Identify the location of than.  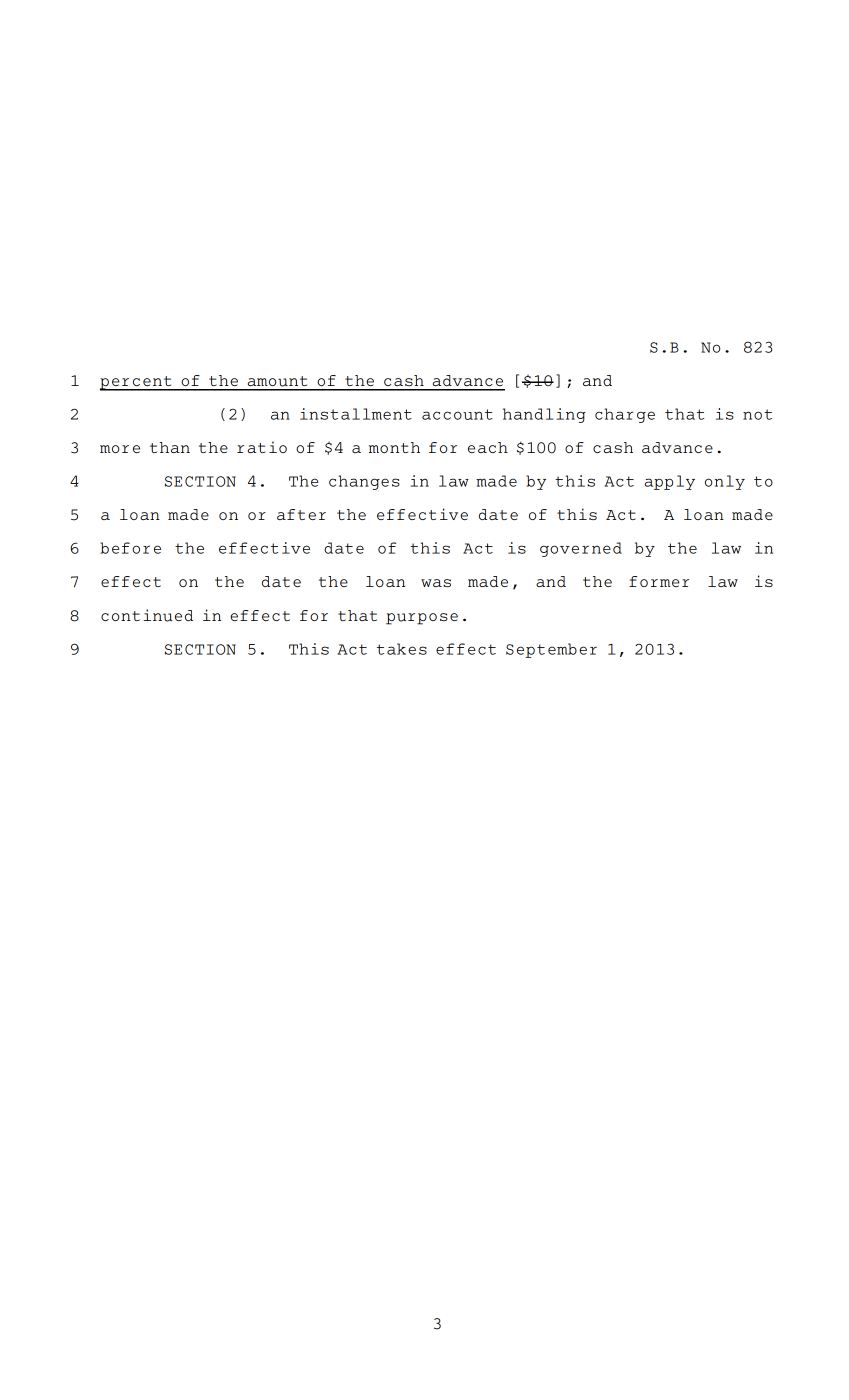
(170, 447).
